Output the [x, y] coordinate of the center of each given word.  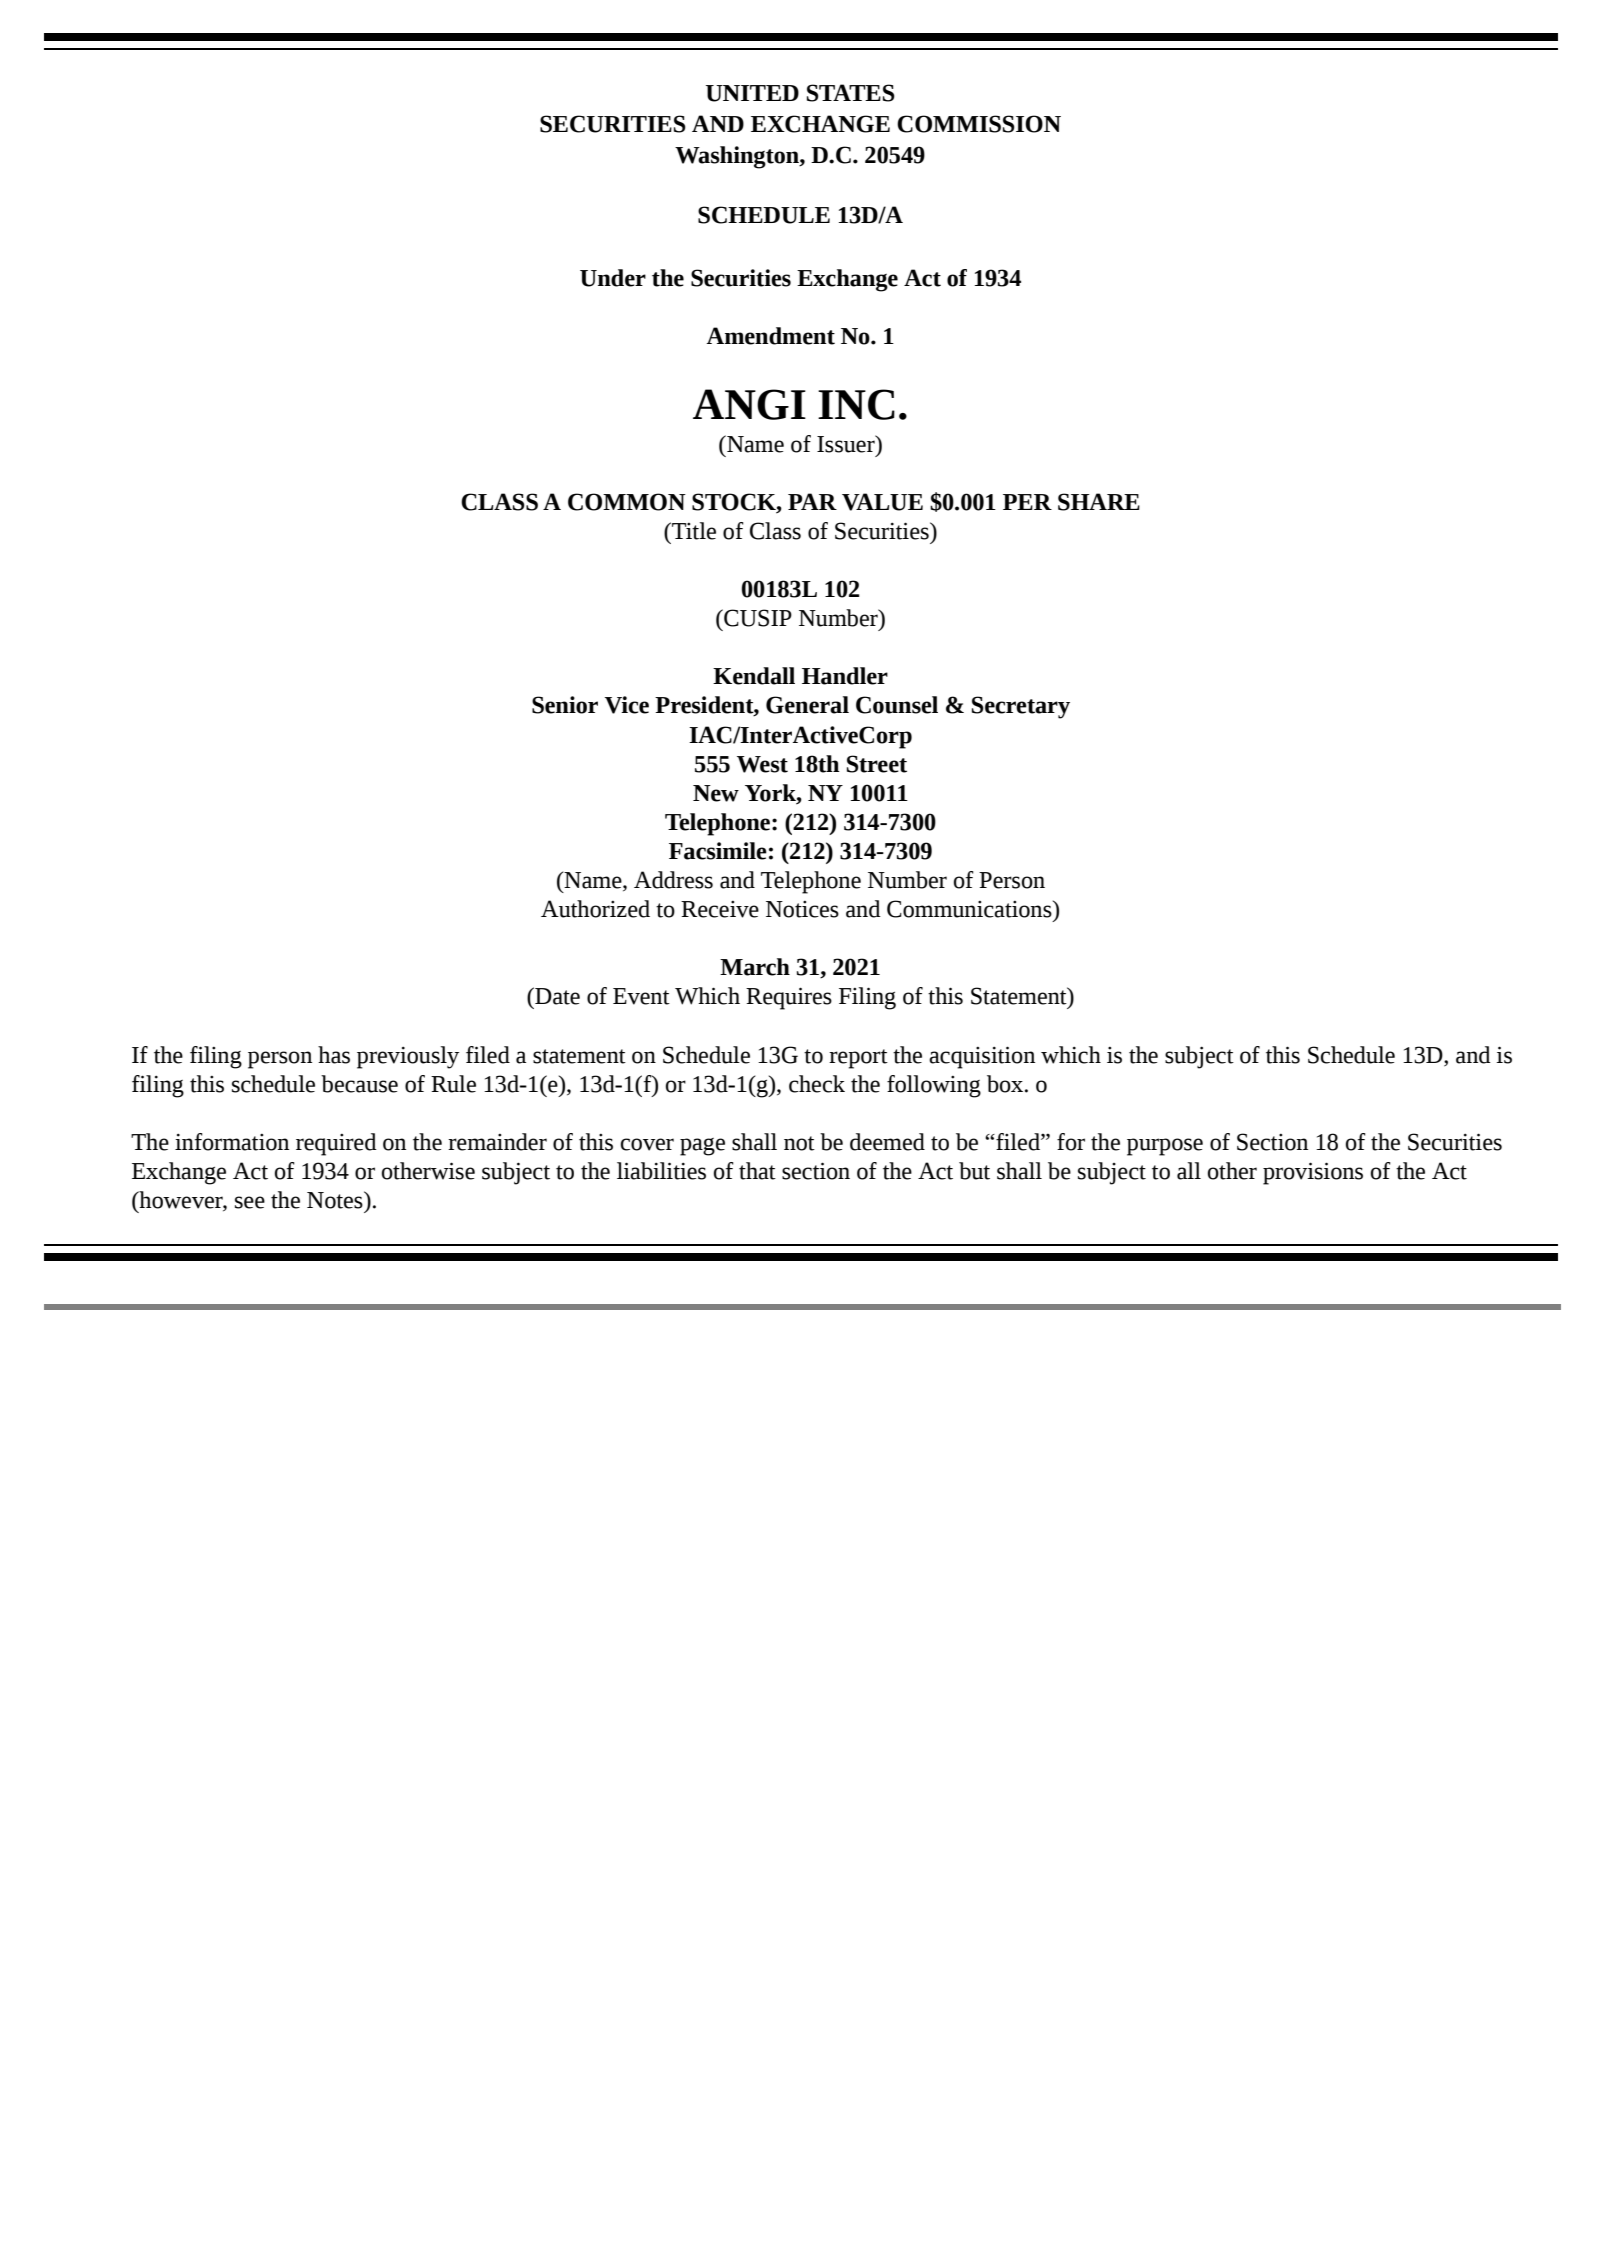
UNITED [752, 93]
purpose [1165, 1147]
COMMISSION [979, 124]
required [336, 1144]
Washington [738, 157]
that [757, 1171]
